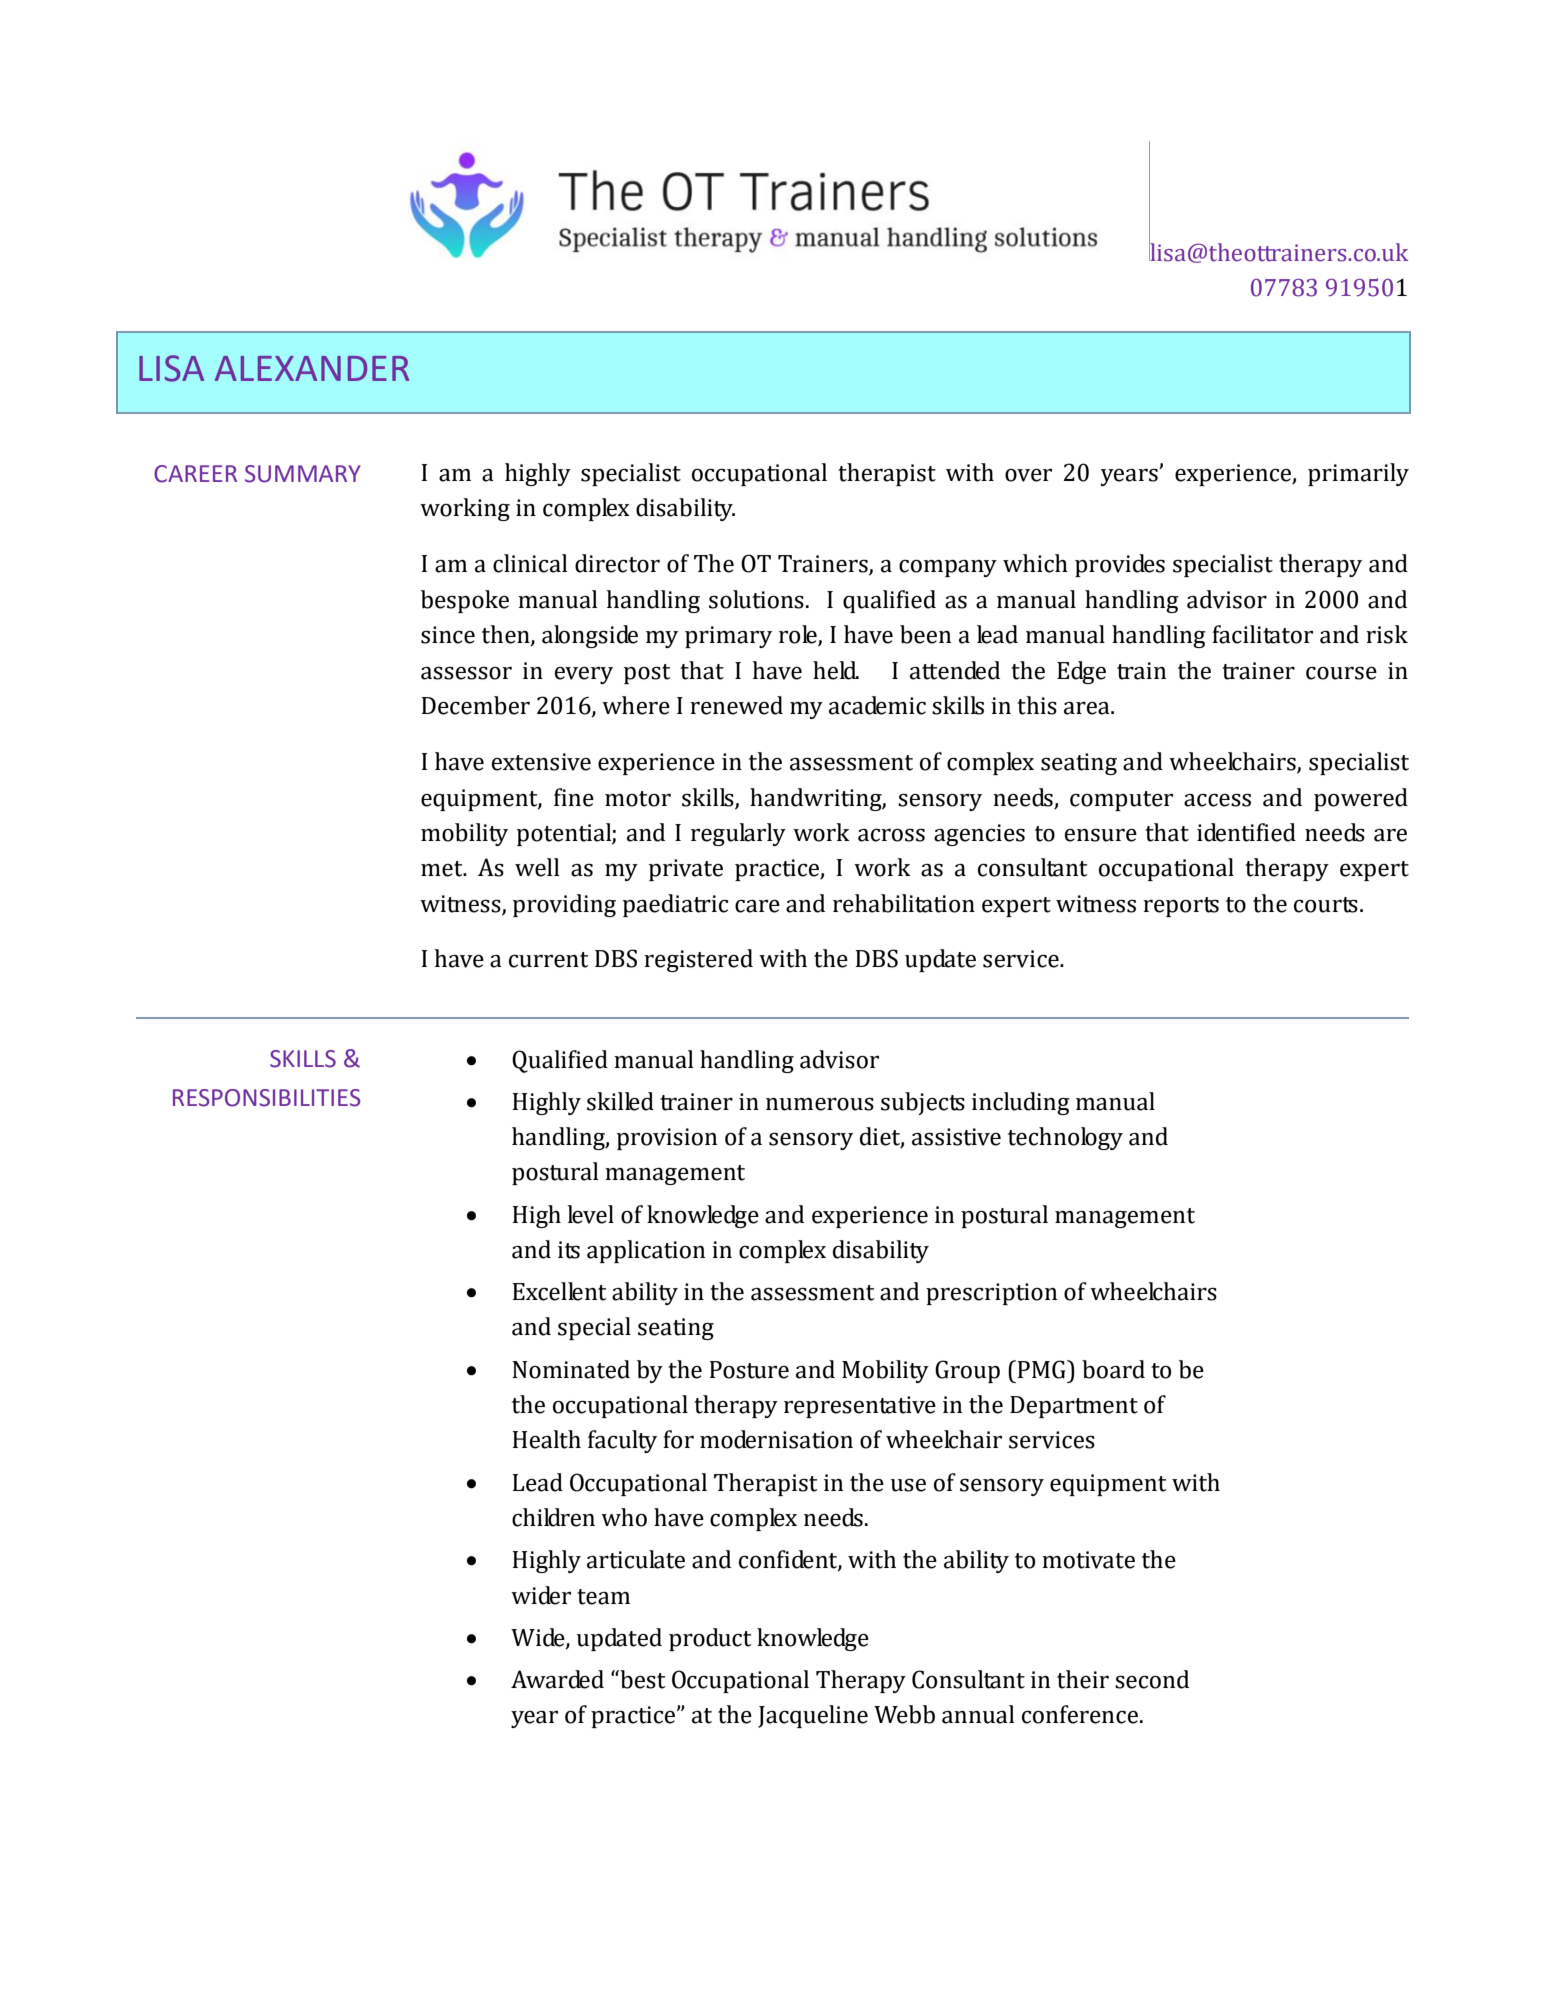 This document has height=2000, width=1545. I want to click on board, so click(1113, 1369).
